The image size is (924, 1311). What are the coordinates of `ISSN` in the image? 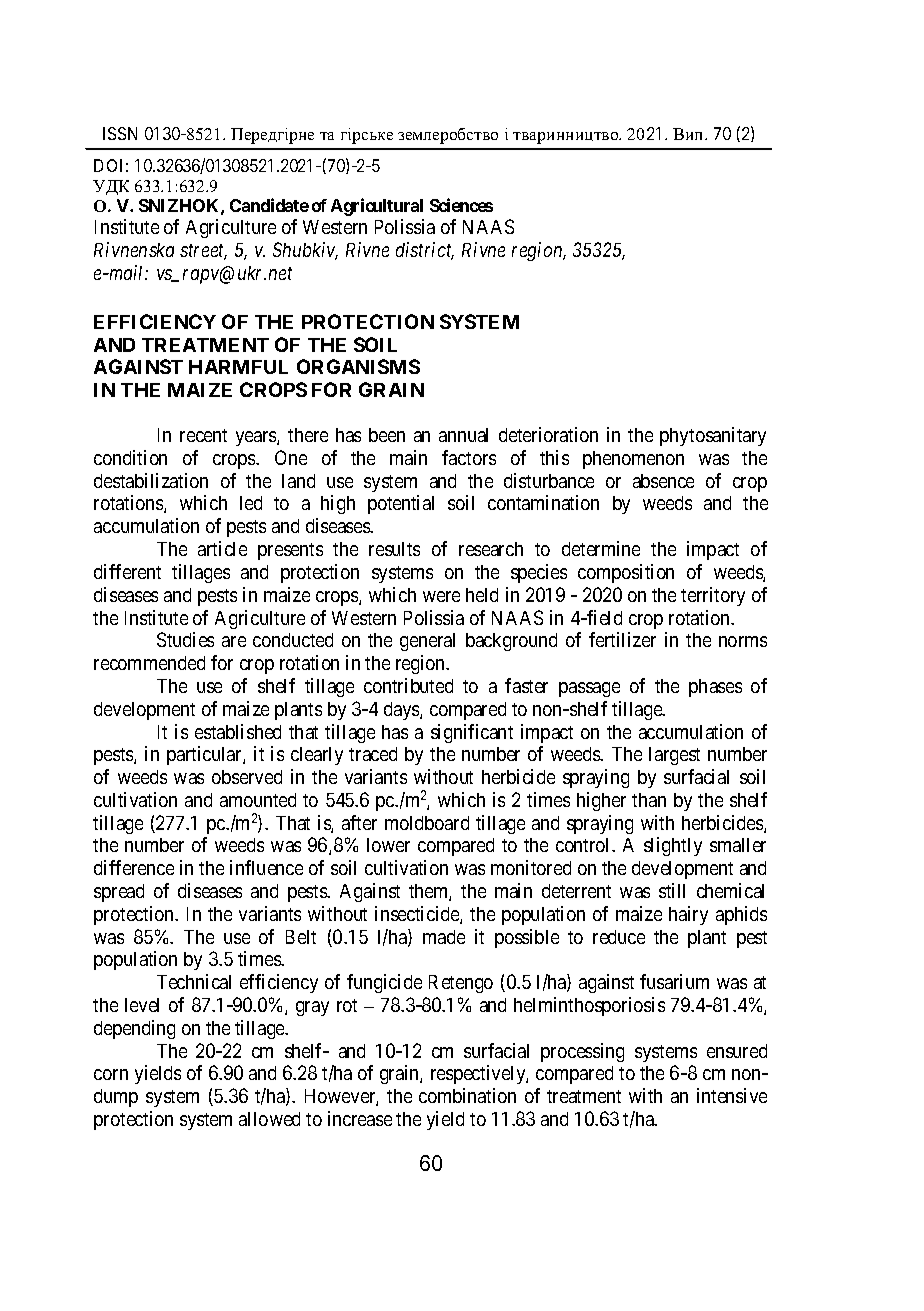 It's located at (120, 133).
